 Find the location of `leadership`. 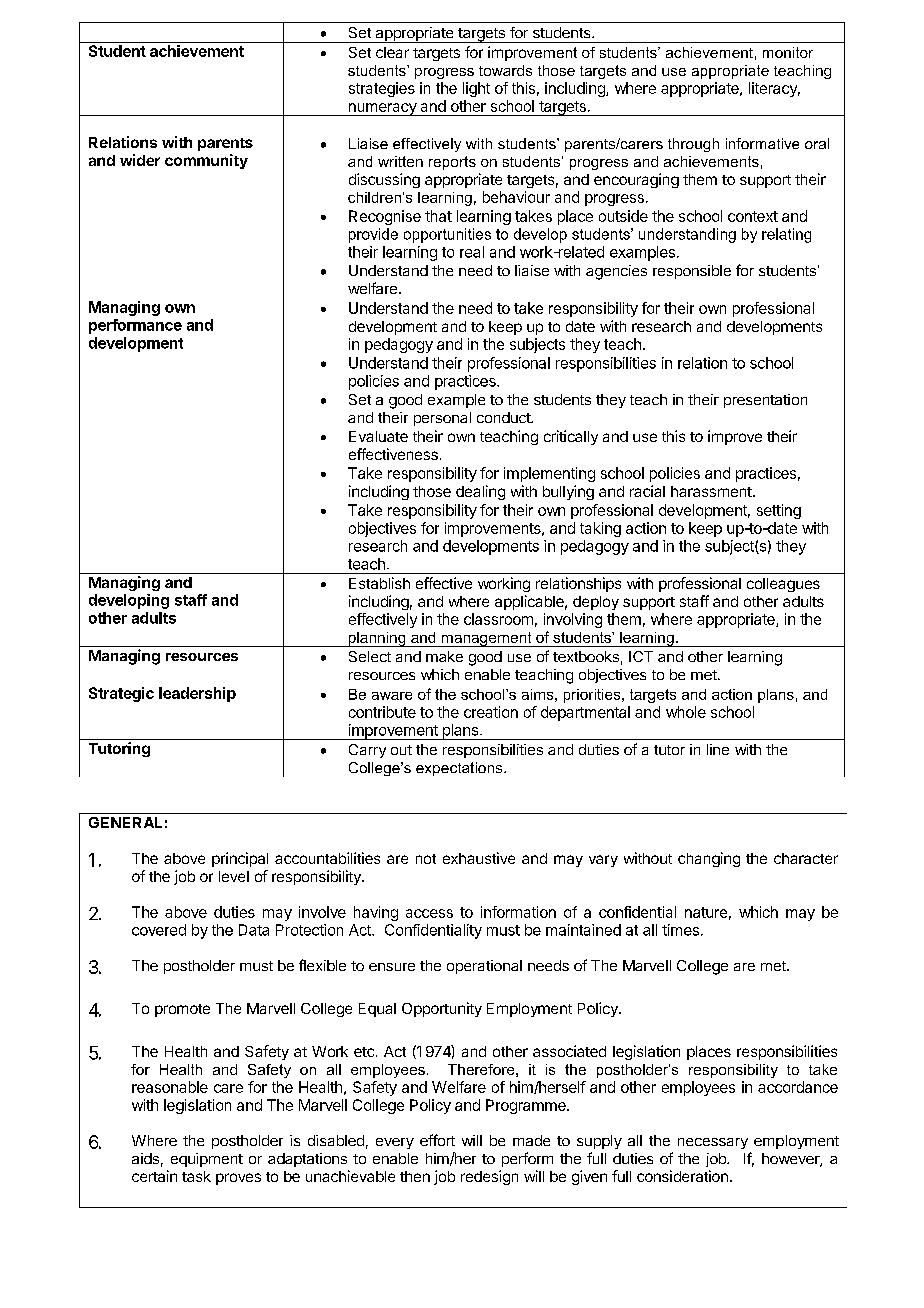

leadership is located at coordinates (197, 694).
